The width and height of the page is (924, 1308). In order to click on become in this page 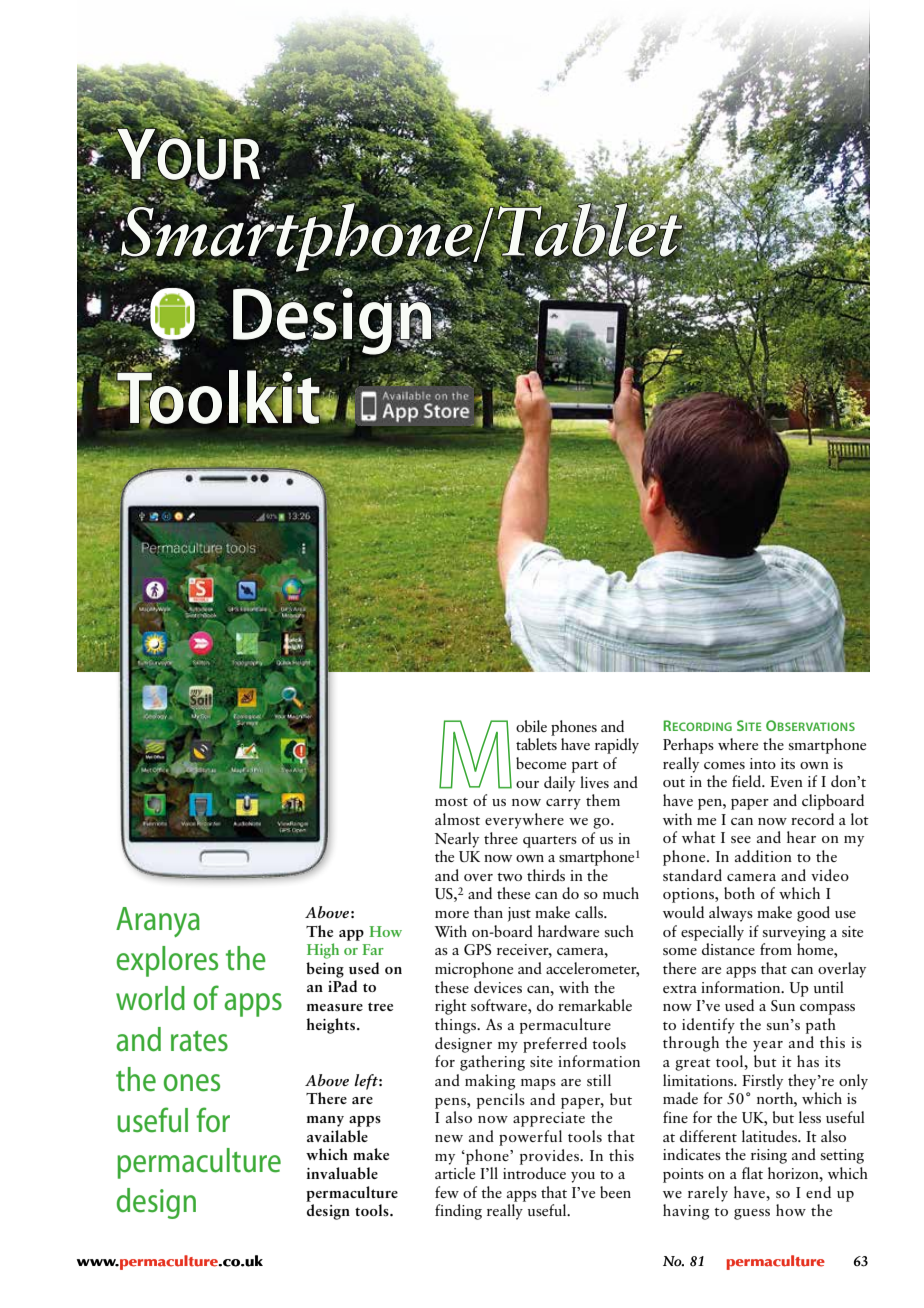, I will do `click(541, 763)`.
